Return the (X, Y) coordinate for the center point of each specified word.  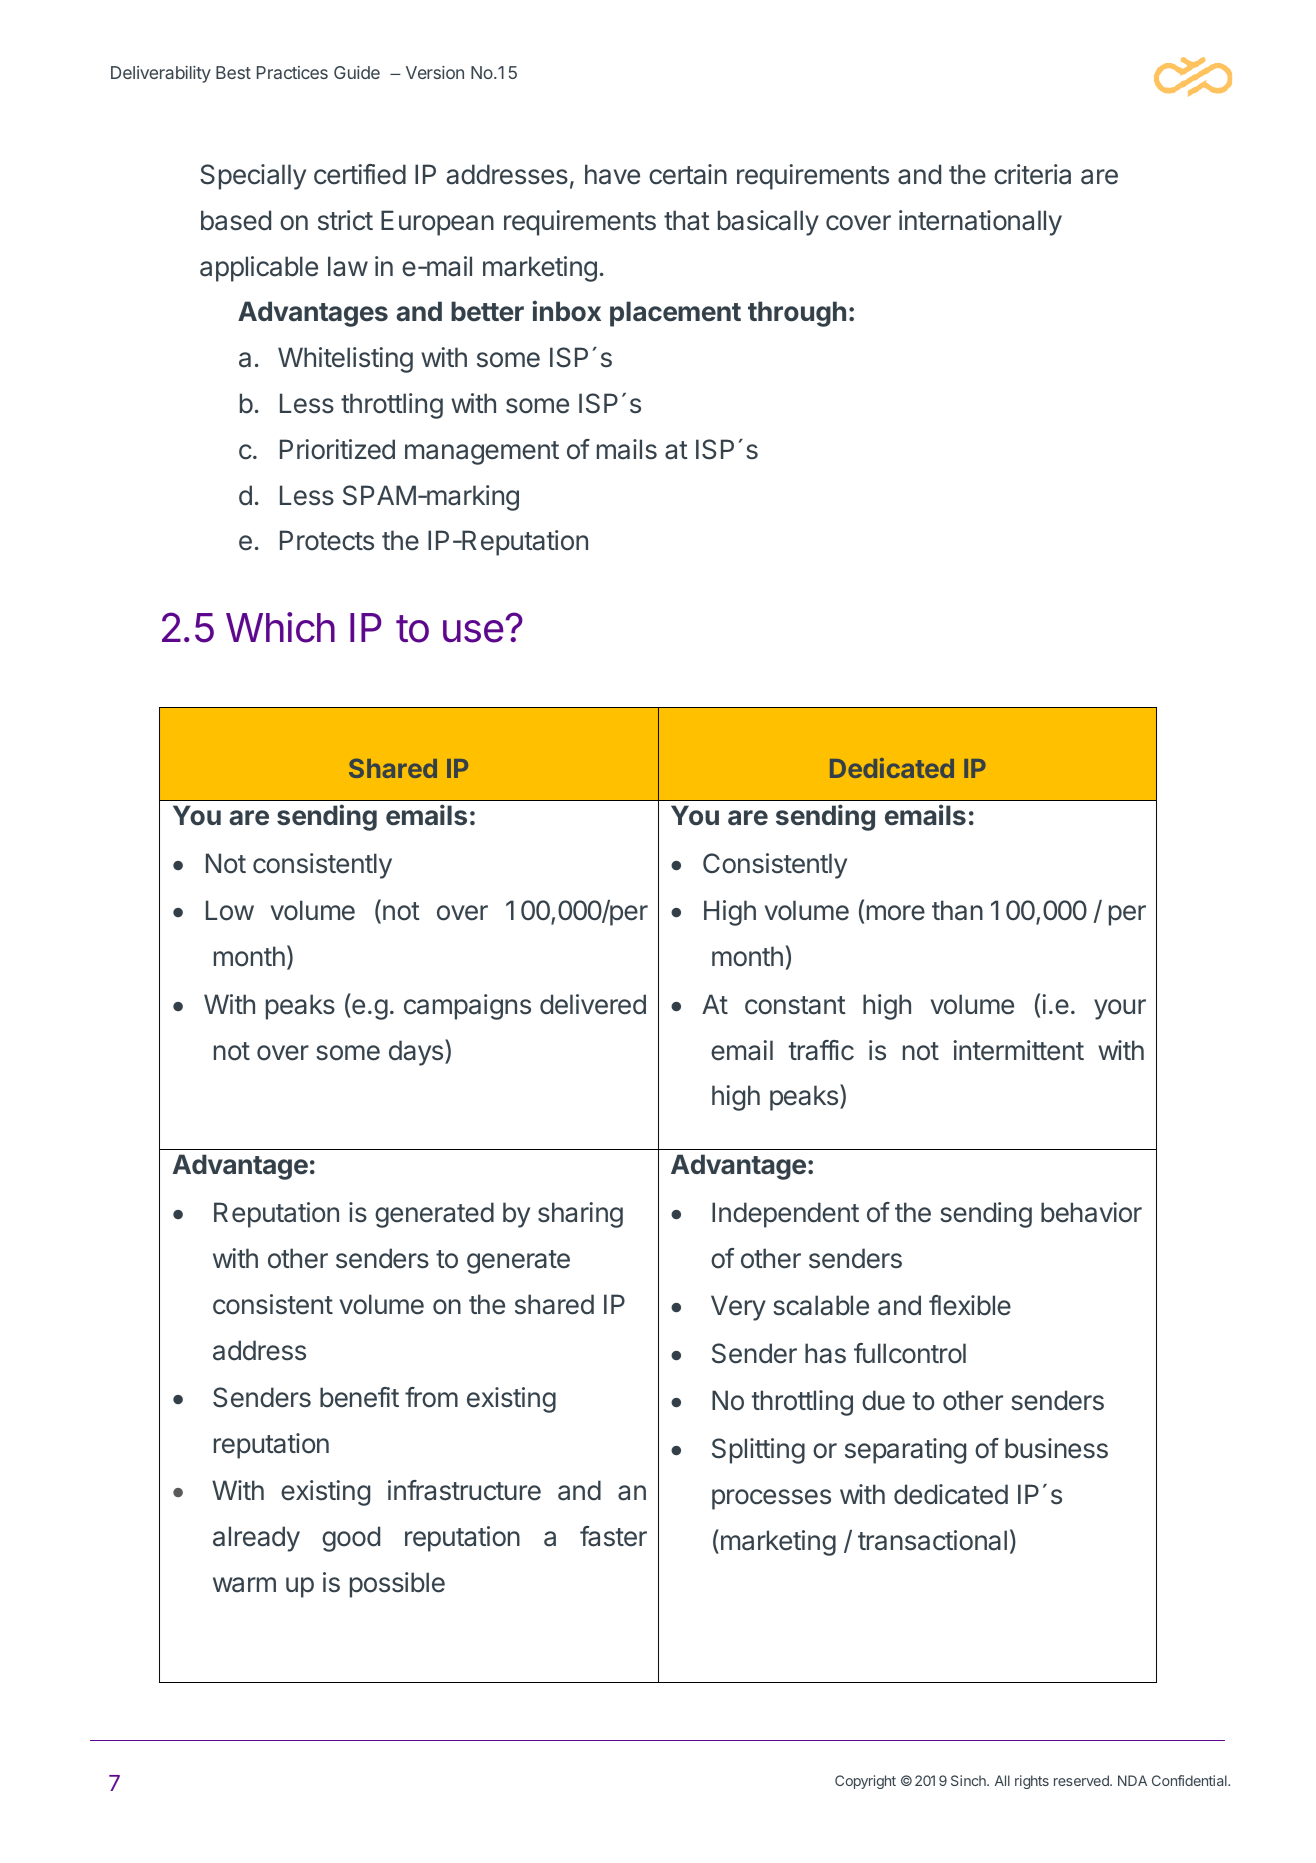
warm (244, 1585)
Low (230, 910)
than (957, 910)
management (482, 453)
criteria (1032, 174)
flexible (970, 1305)
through (797, 314)
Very (738, 1308)
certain (688, 174)
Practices (292, 72)
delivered (593, 1004)
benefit (359, 1397)
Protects (327, 540)
